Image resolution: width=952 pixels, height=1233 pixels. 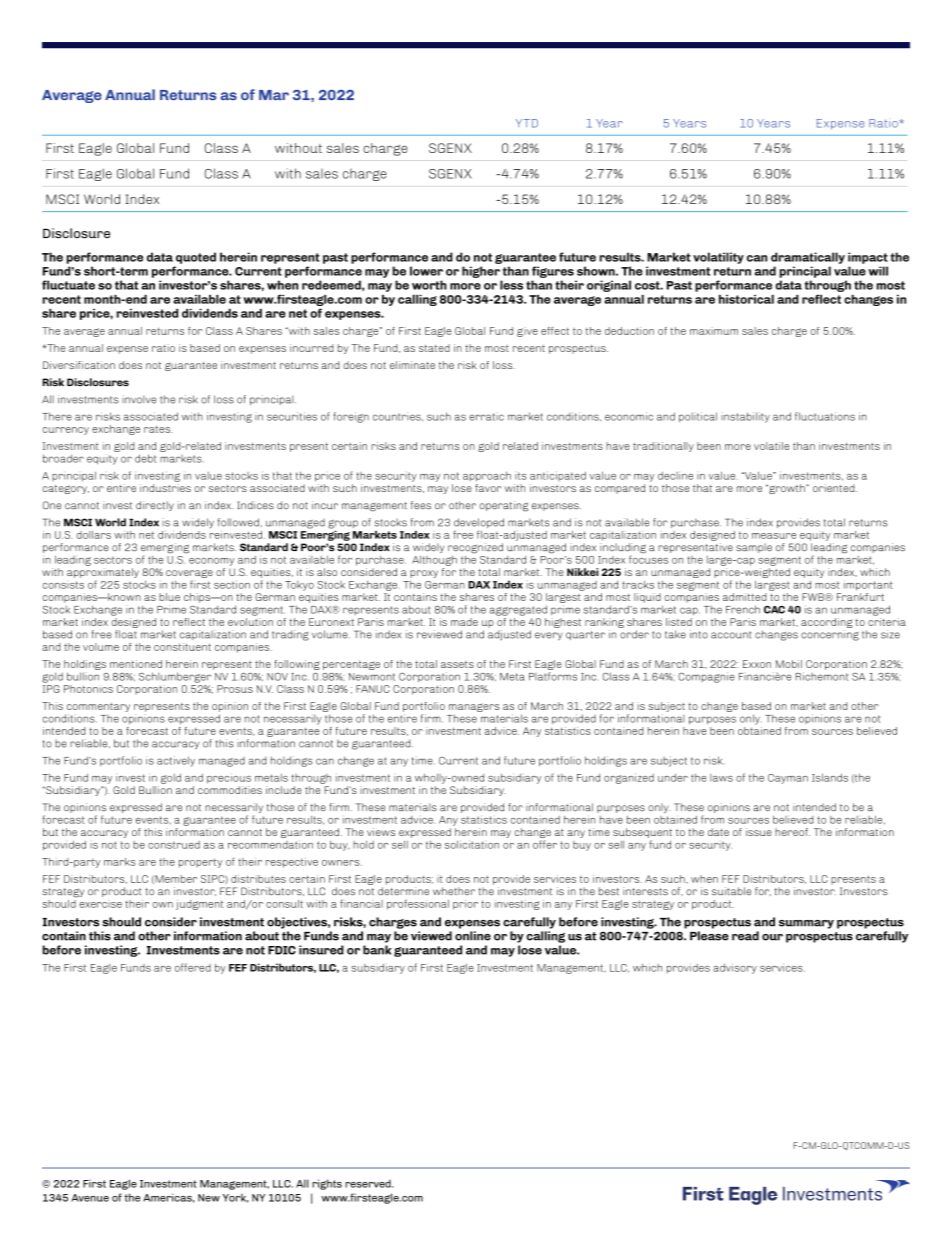 What do you see at coordinates (165, 488) in the screenshot?
I see `industries` at bounding box center [165, 488].
